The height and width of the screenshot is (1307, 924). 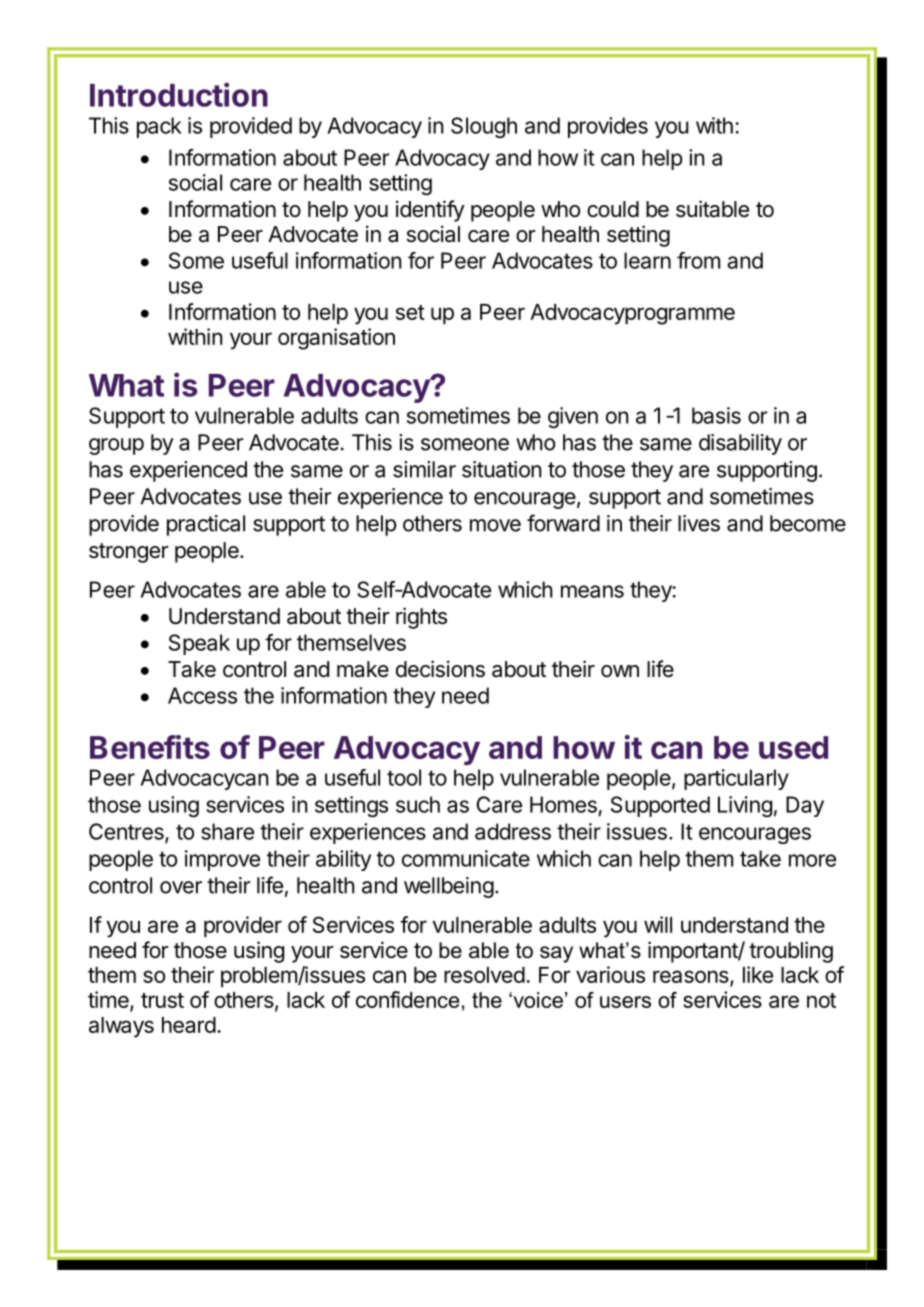 I want to click on pack, so click(x=159, y=127).
